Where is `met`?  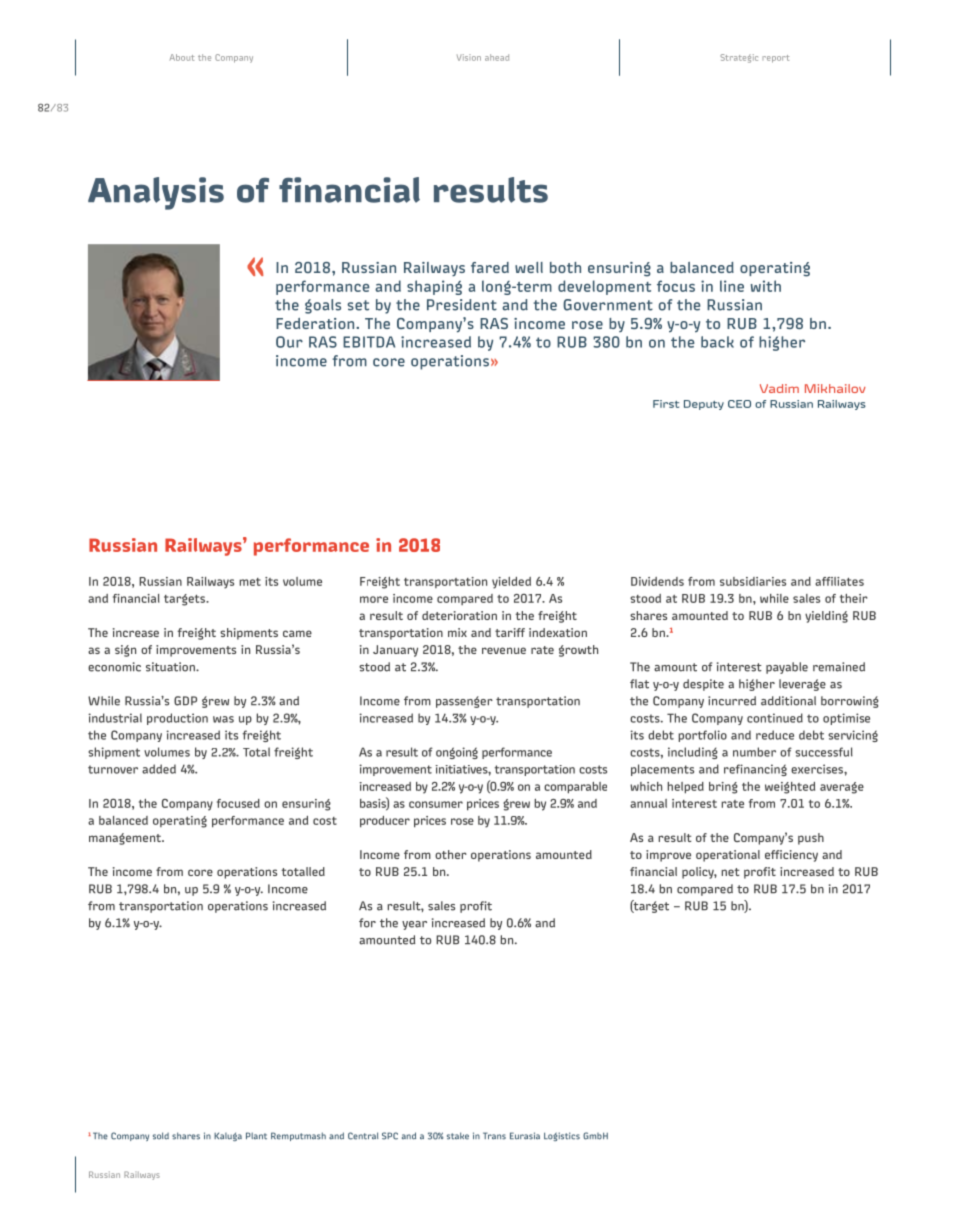 met is located at coordinates (250, 582).
